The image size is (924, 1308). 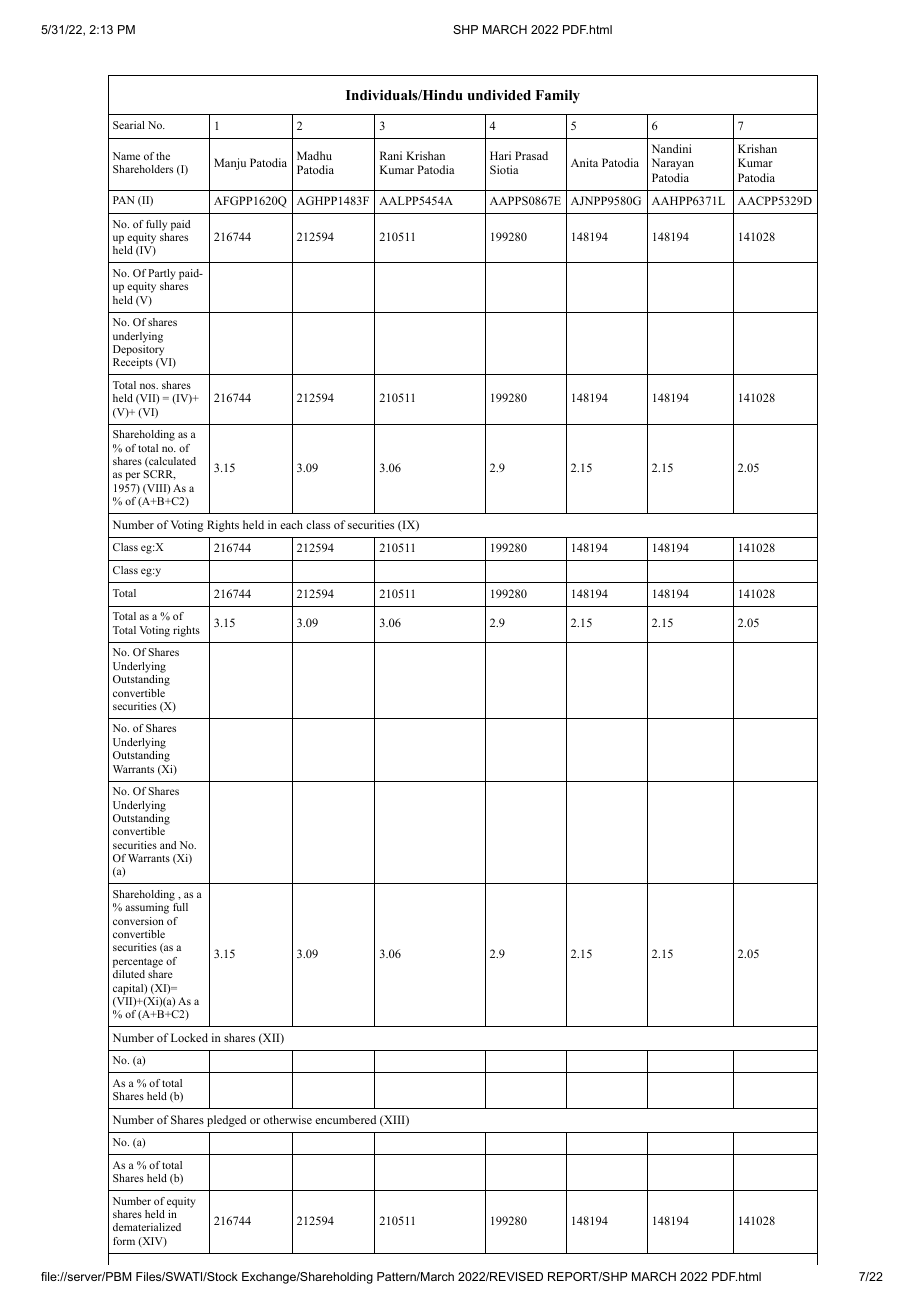 I want to click on assuming, so click(x=147, y=908).
